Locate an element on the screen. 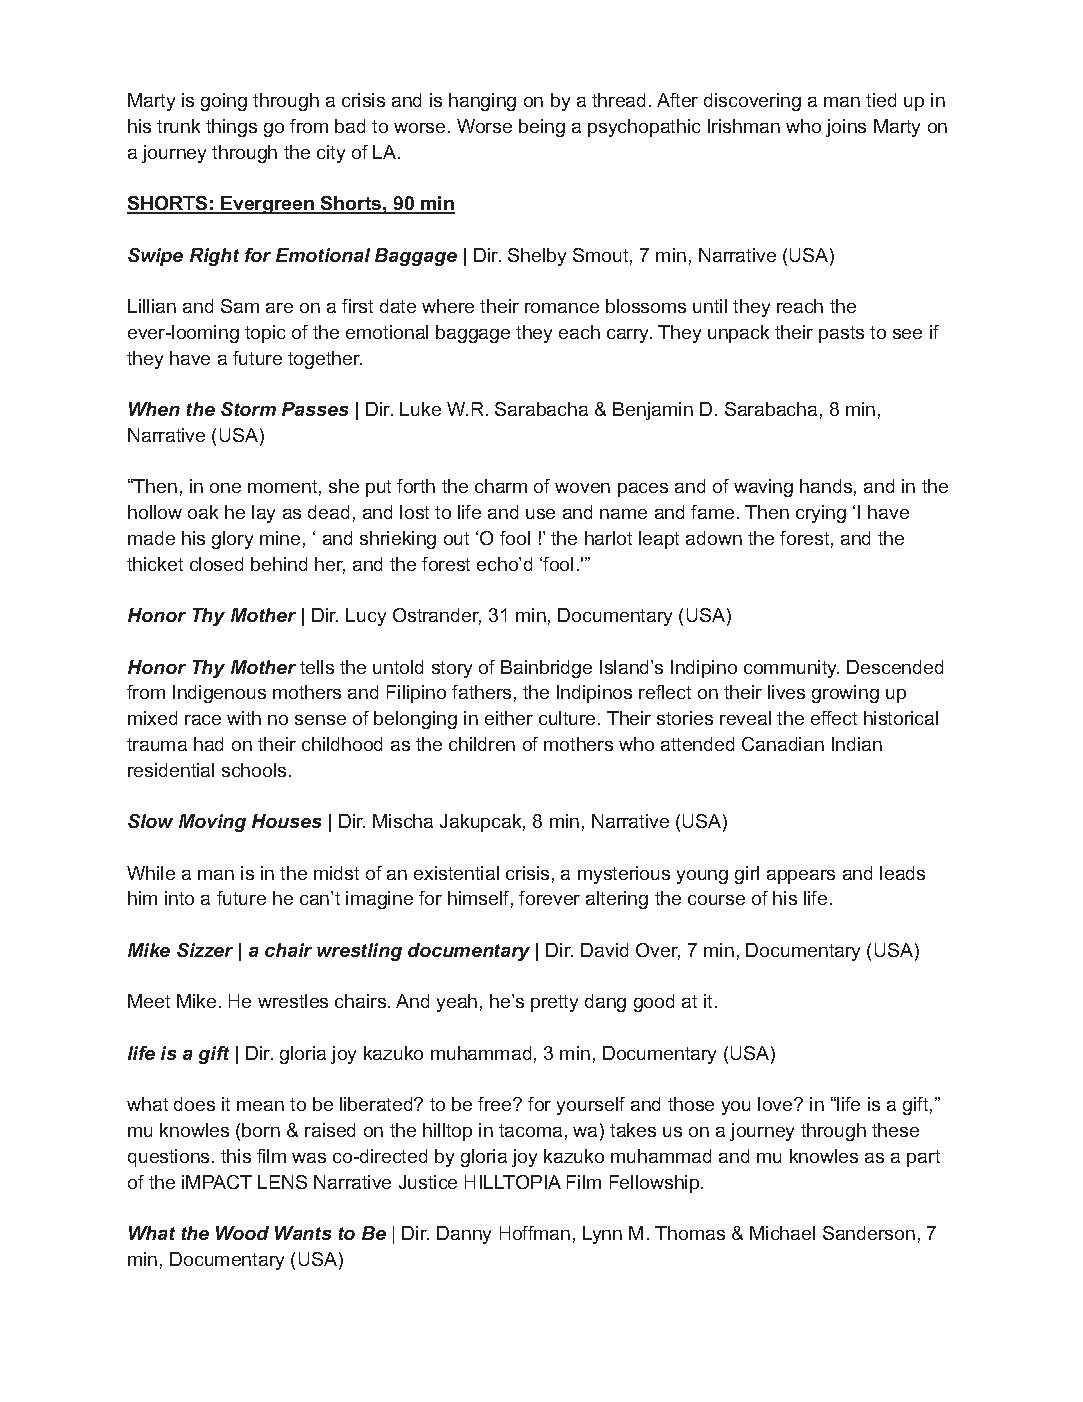 The height and width of the screenshot is (1402, 1083). existential is located at coordinates (456, 873).
